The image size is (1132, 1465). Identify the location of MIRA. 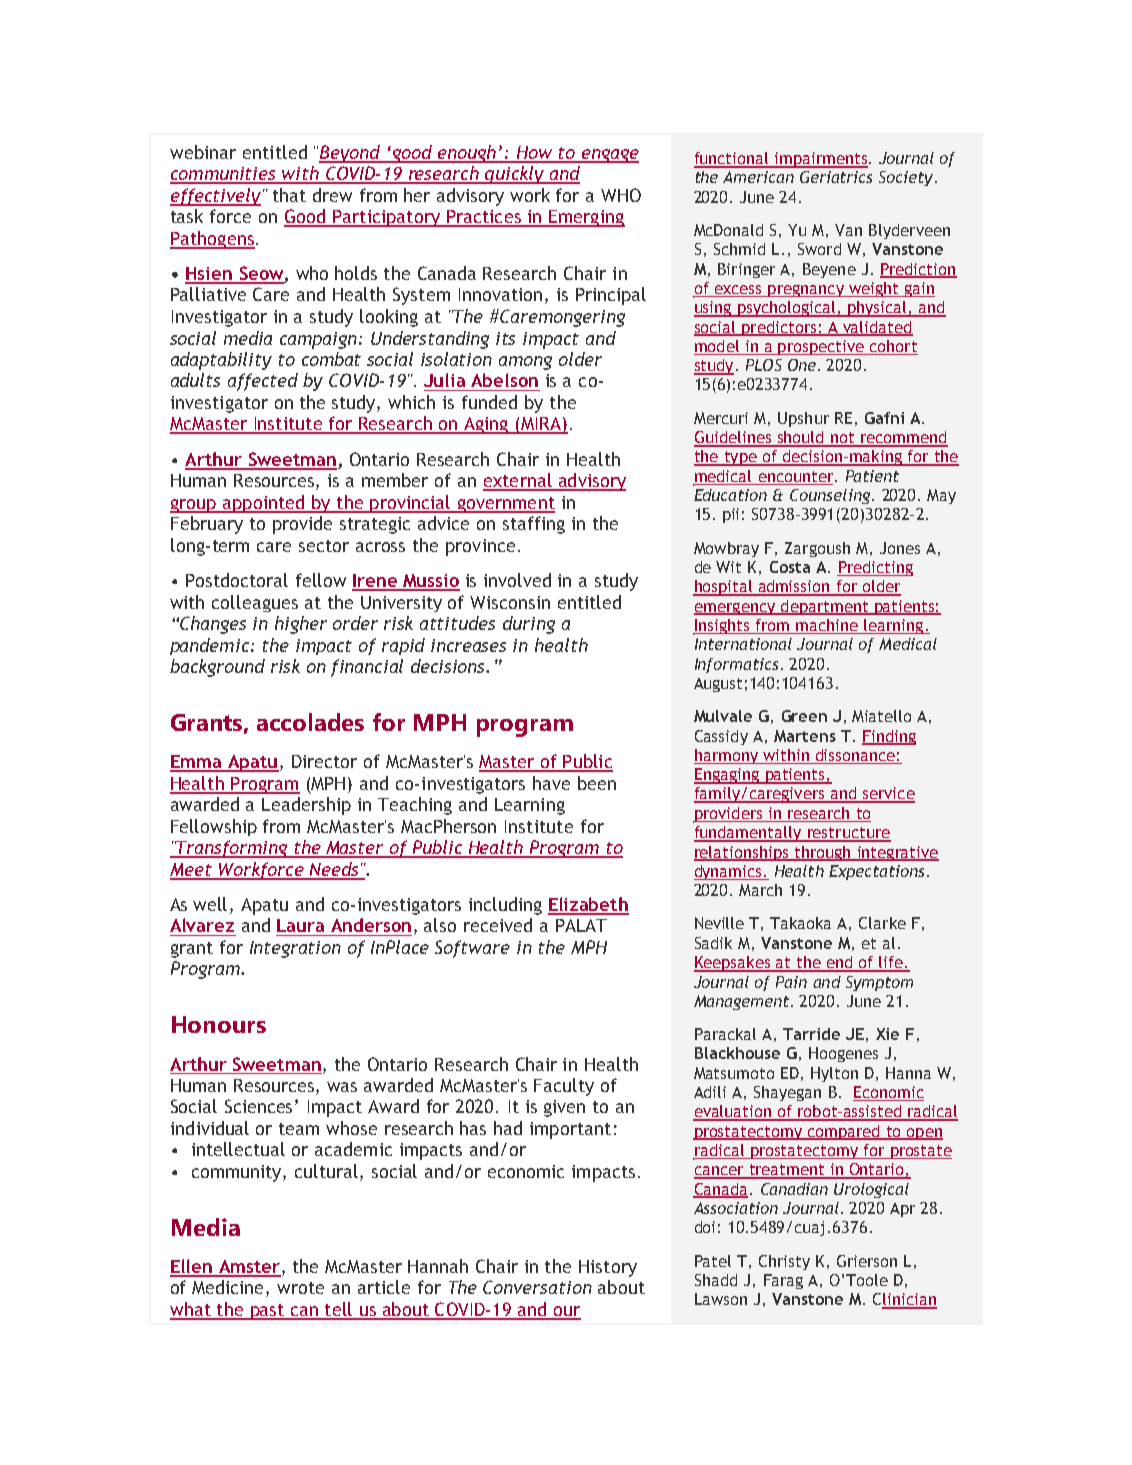
(541, 425).
